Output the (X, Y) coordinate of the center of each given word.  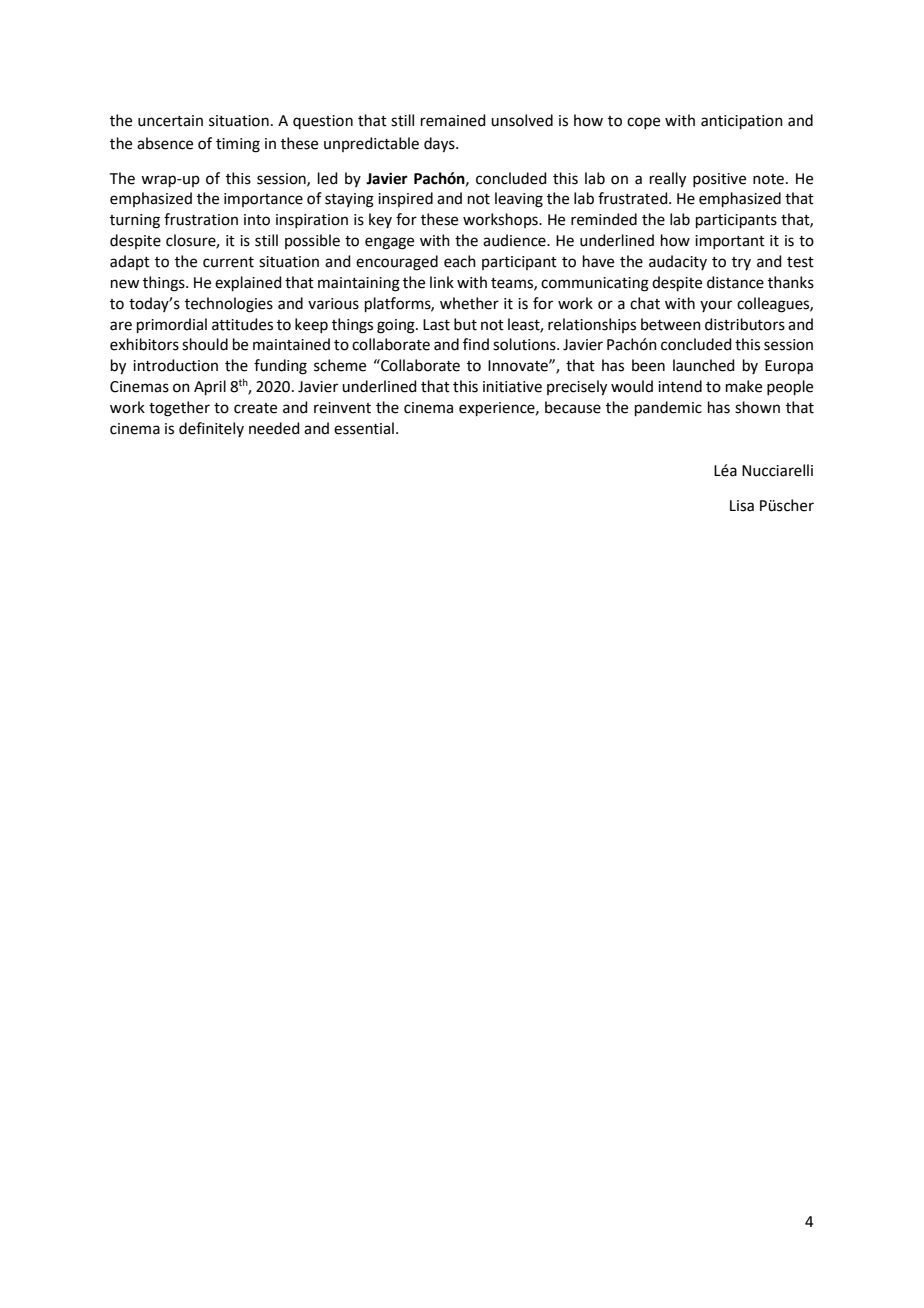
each (460, 261)
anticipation (742, 122)
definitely (211, 429)
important (730, 242)
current (228, 262)
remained (453, 120)
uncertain (170, 121)
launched (704, 365)
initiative (512, 387)
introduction (175, 365)
